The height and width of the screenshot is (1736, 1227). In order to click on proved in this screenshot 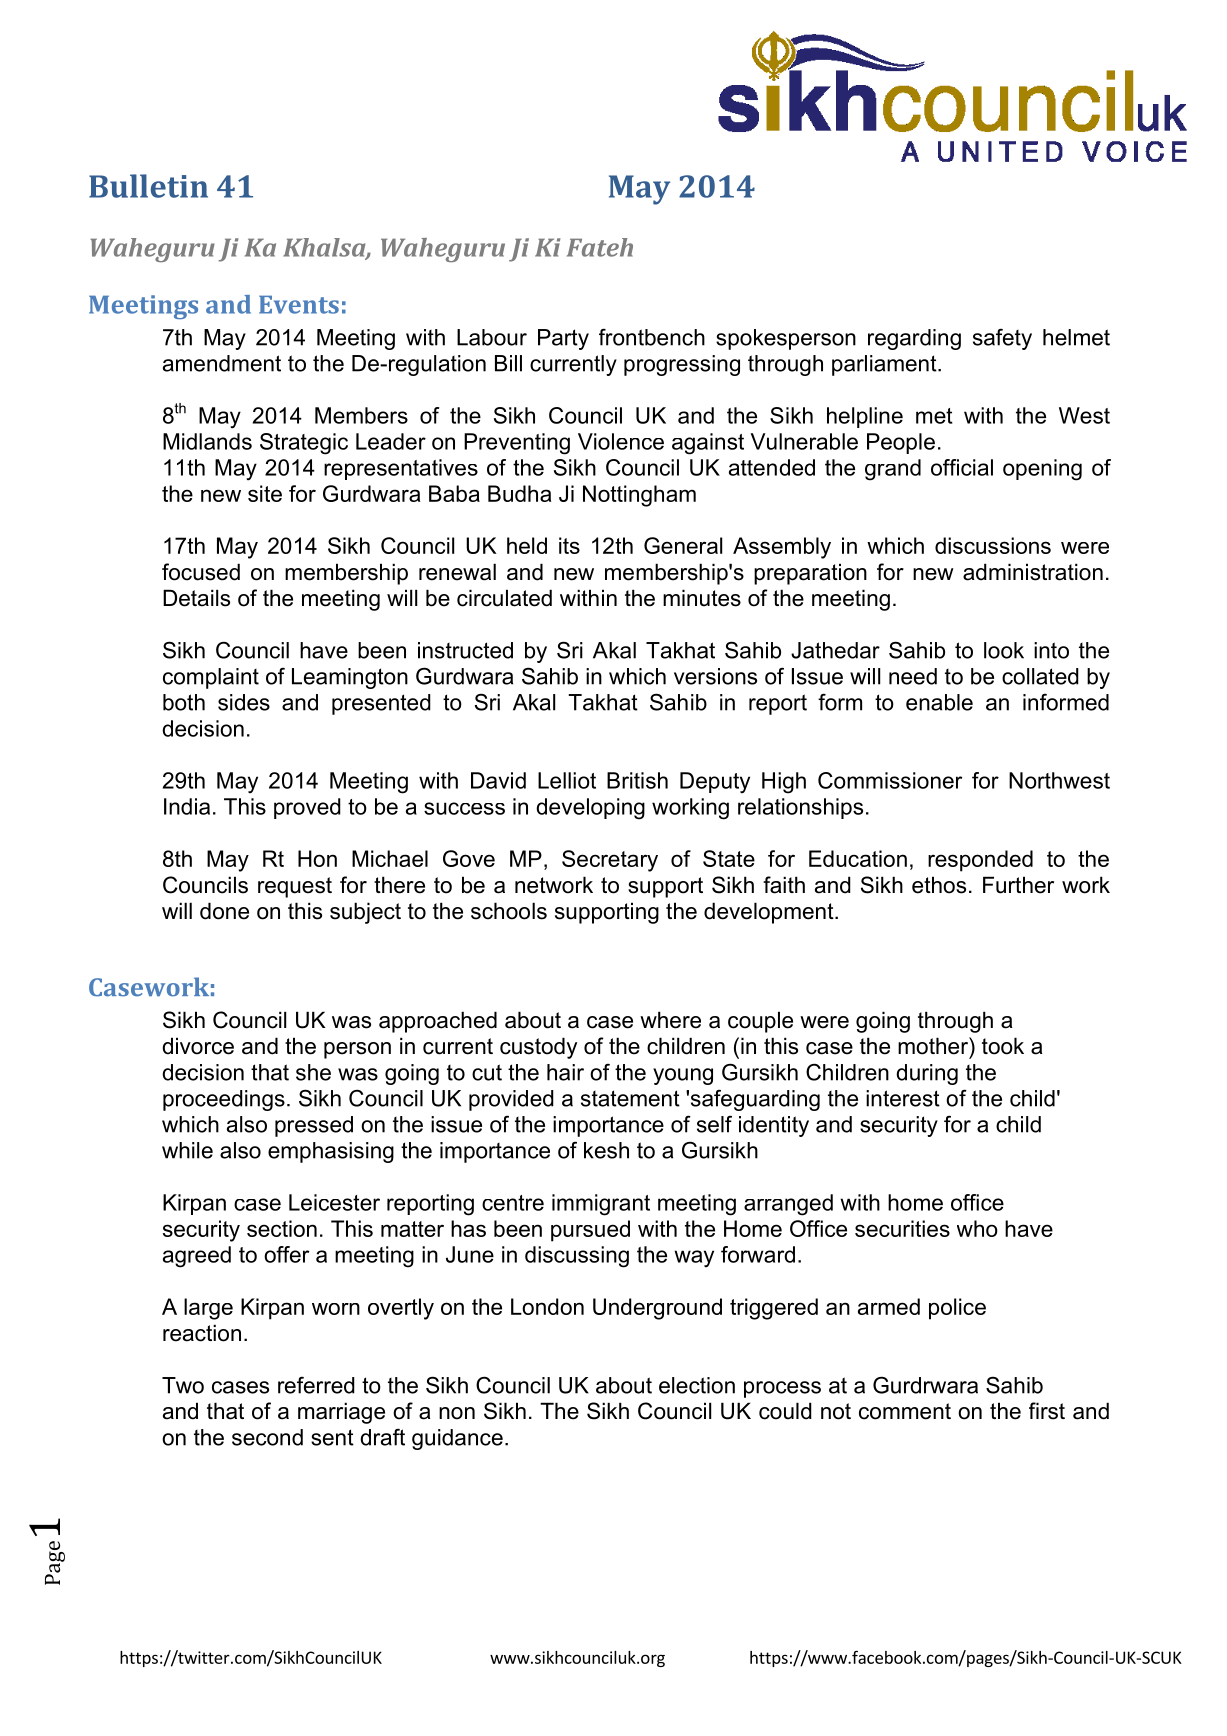, I will do `click(307, 808)`.
